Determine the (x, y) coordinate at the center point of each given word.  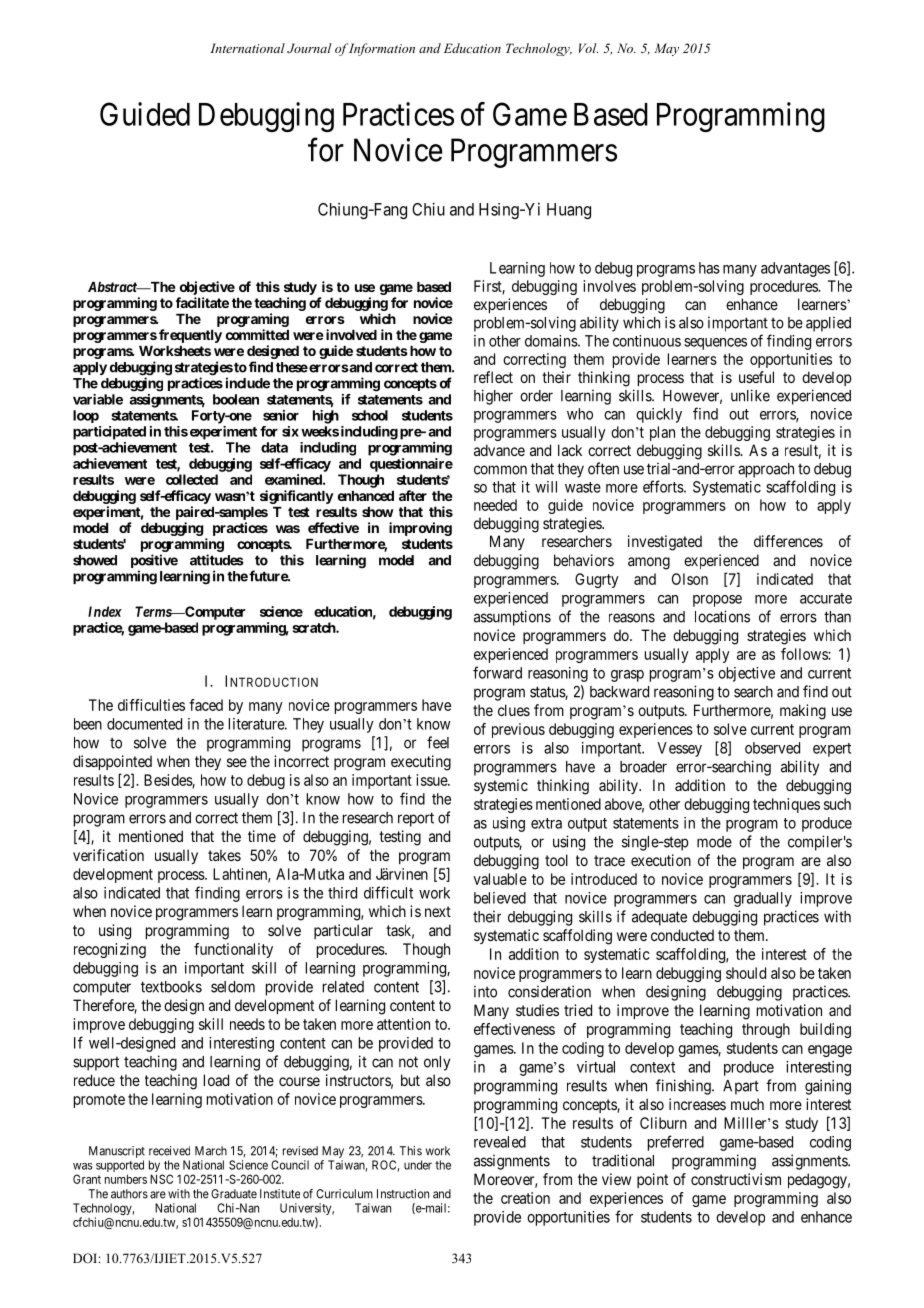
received (169, 1151)
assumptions (512, 618)
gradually (763, 899)
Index (105, 611)
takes (224, 855)
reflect (493, 377)
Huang (569, 211)
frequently (190, 336)
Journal (309, 48)
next (438, 911)
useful (756, 377)
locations (722, 616)
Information (382, 49)
